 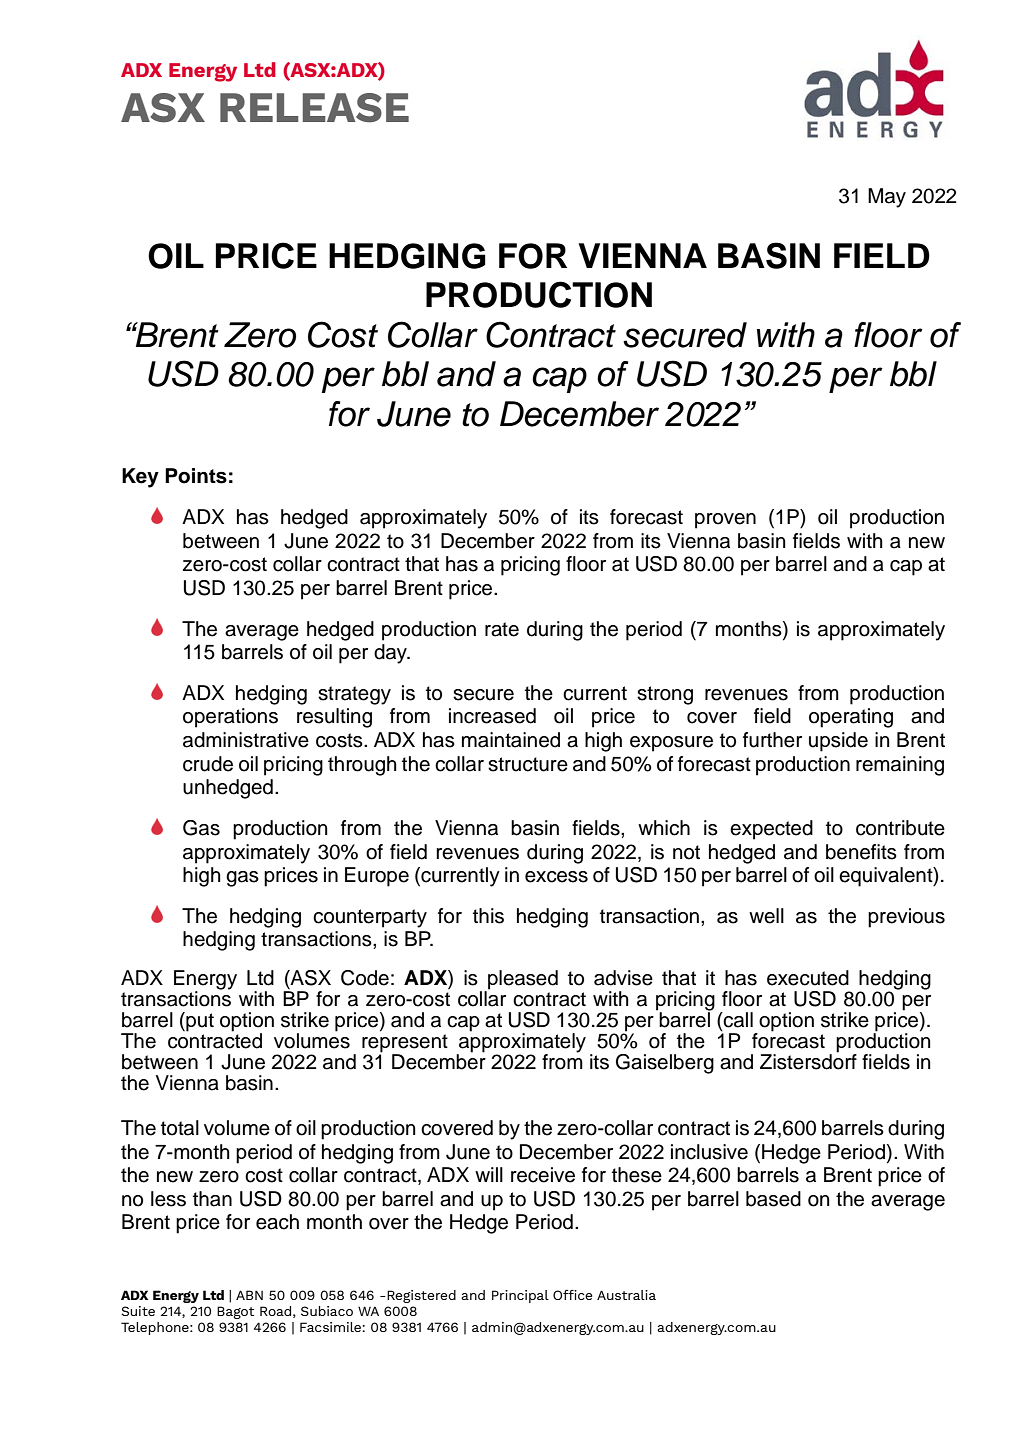 What do you see at coordinates (851, 718) in the screenshot?
I see `operating` at bounding box center [851, 718].
